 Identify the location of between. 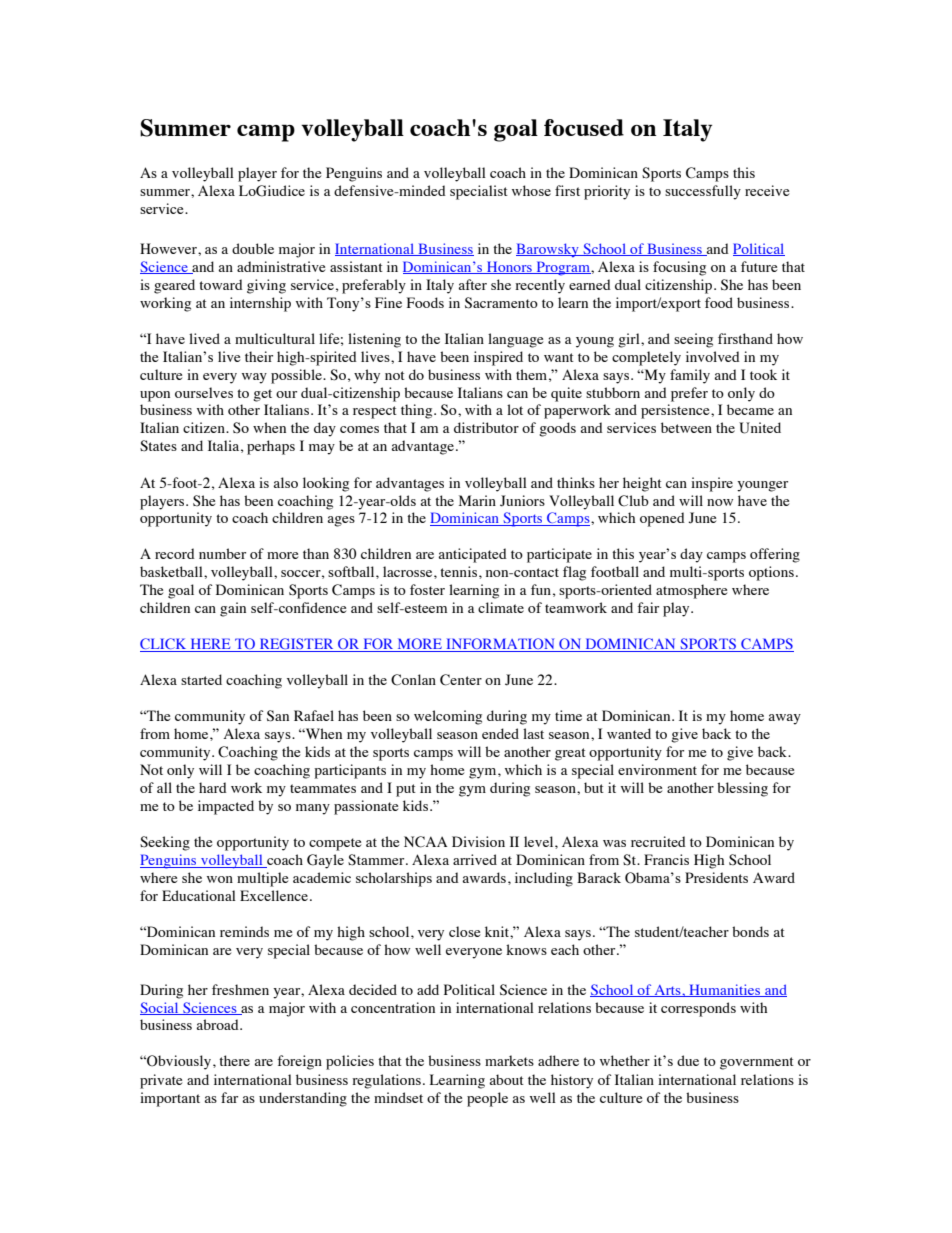
(686, 427).
